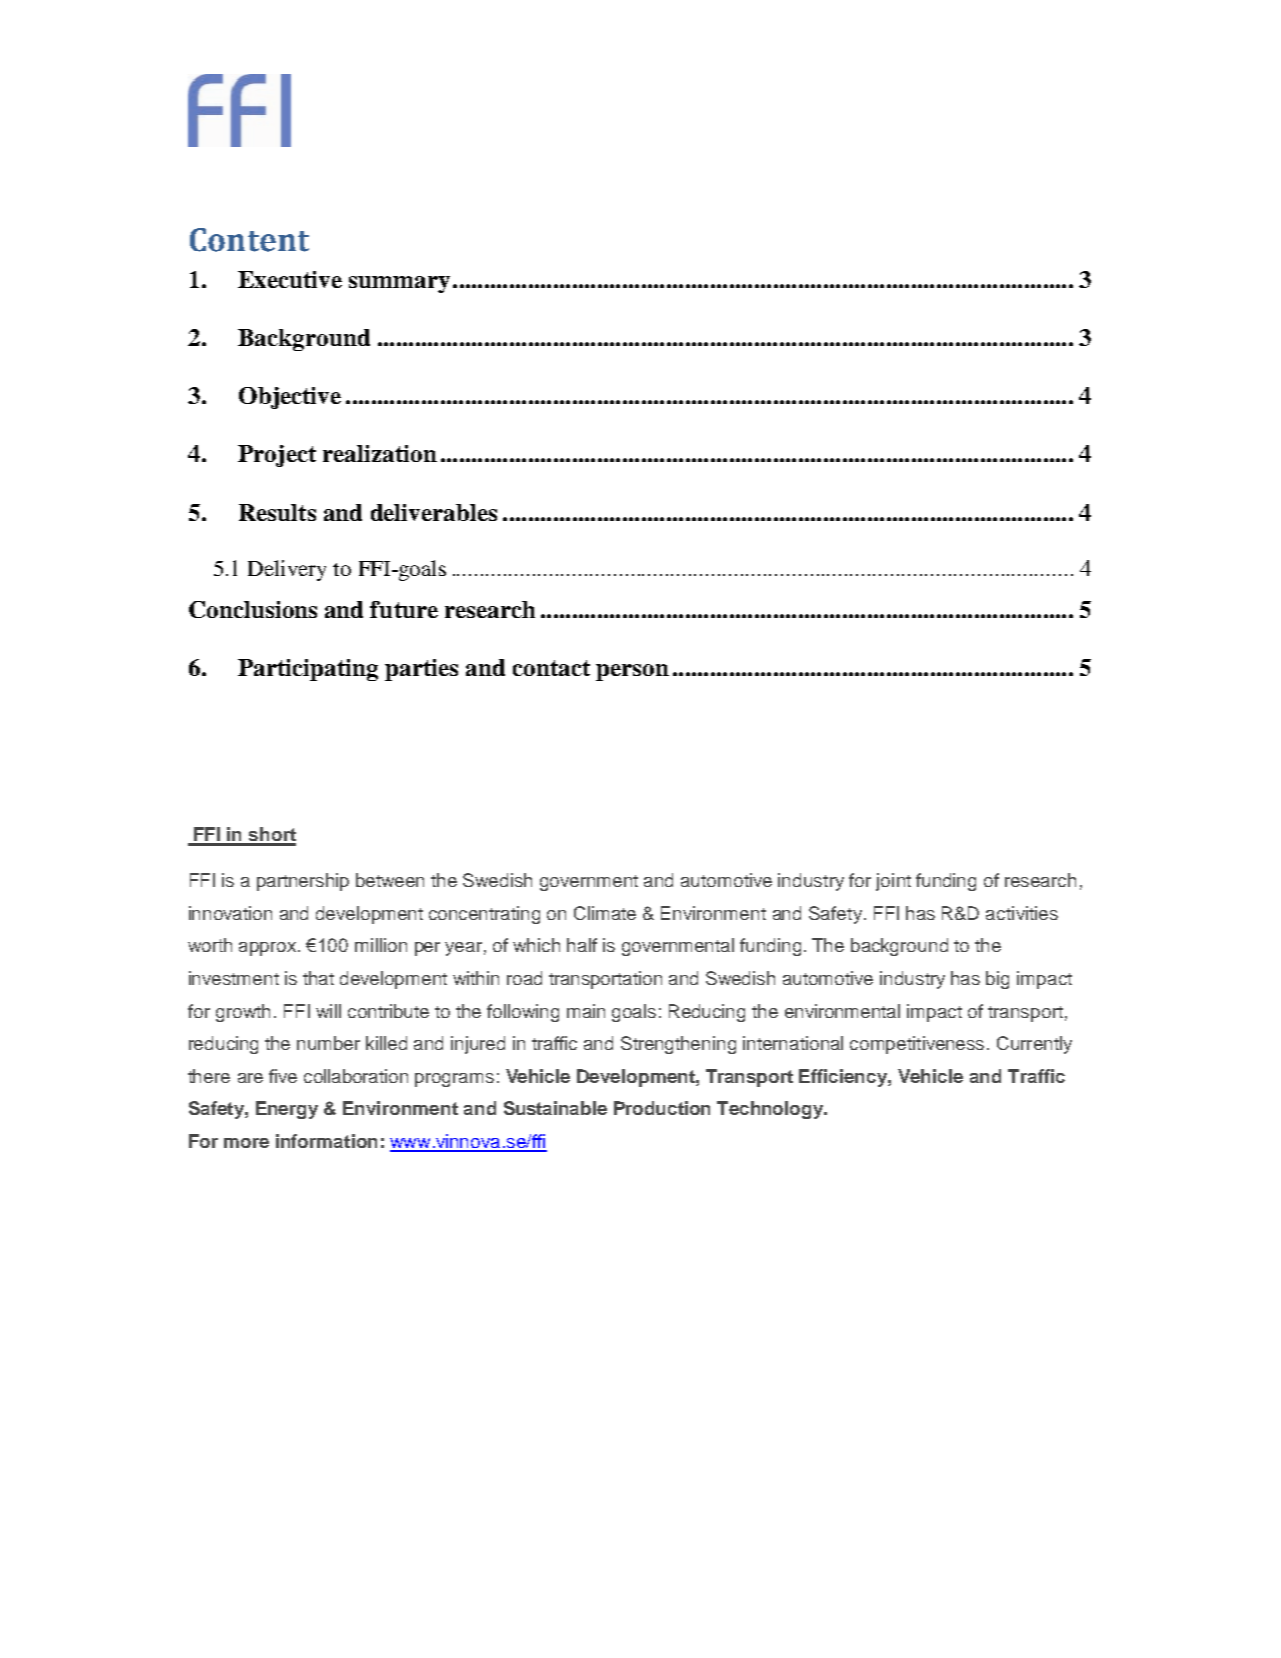 The image size is (1281, 1658). Describe the element at coordinates (290, 398) in the screenshot. I see `Objective` at that location.
